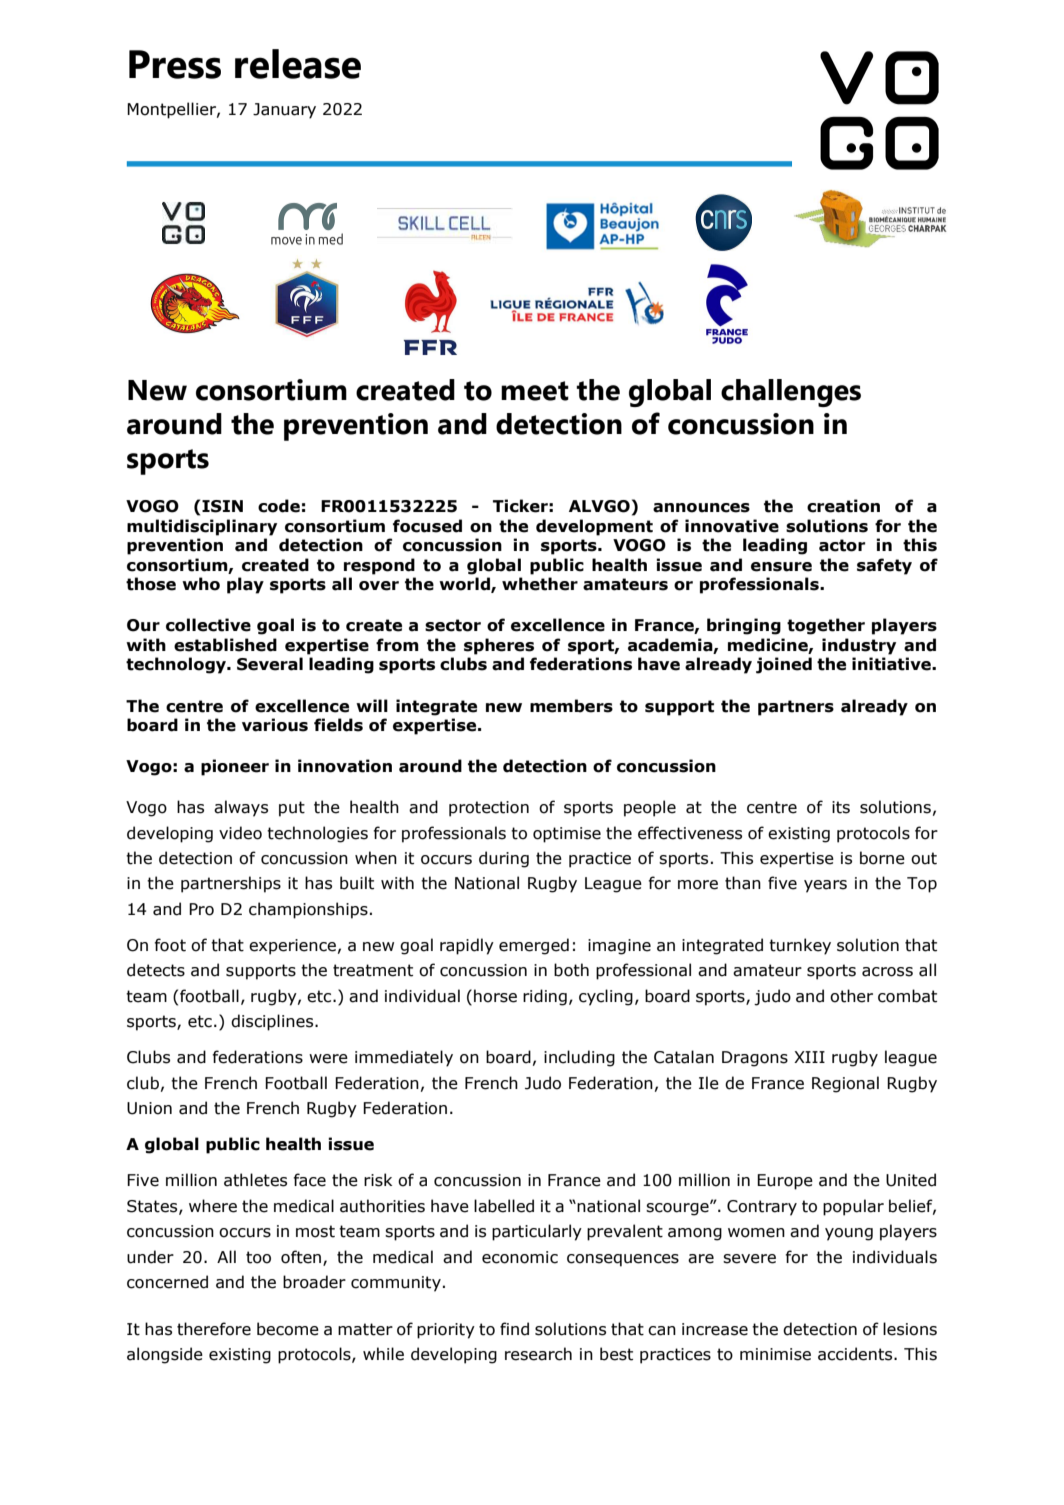 The height and width of the screenshot is (1505, 1064). I want to click on January, so click(284, 111).
